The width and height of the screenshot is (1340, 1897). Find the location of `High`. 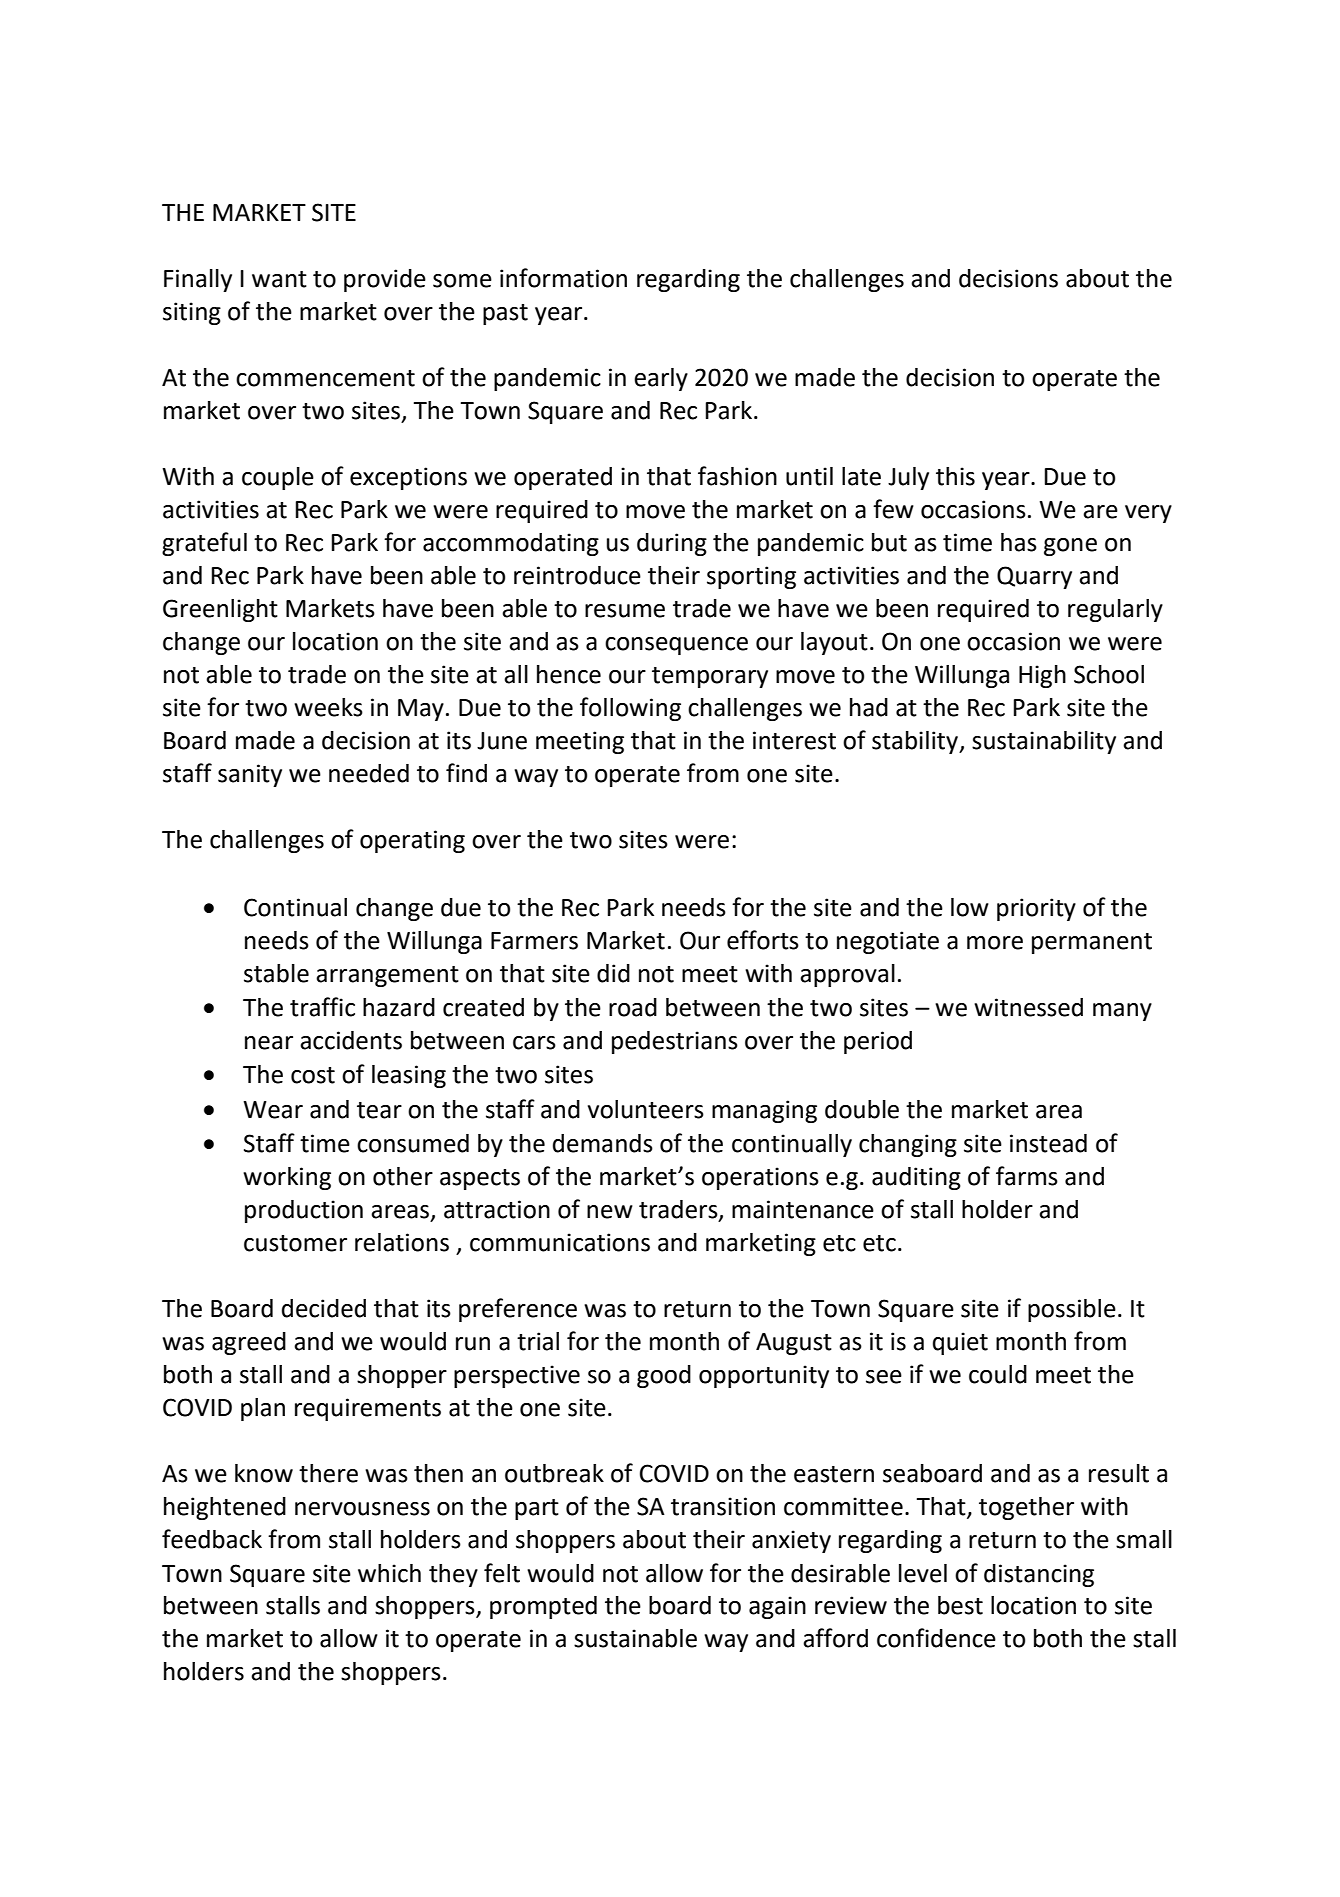

High is located at coordinates (1042, 676).
